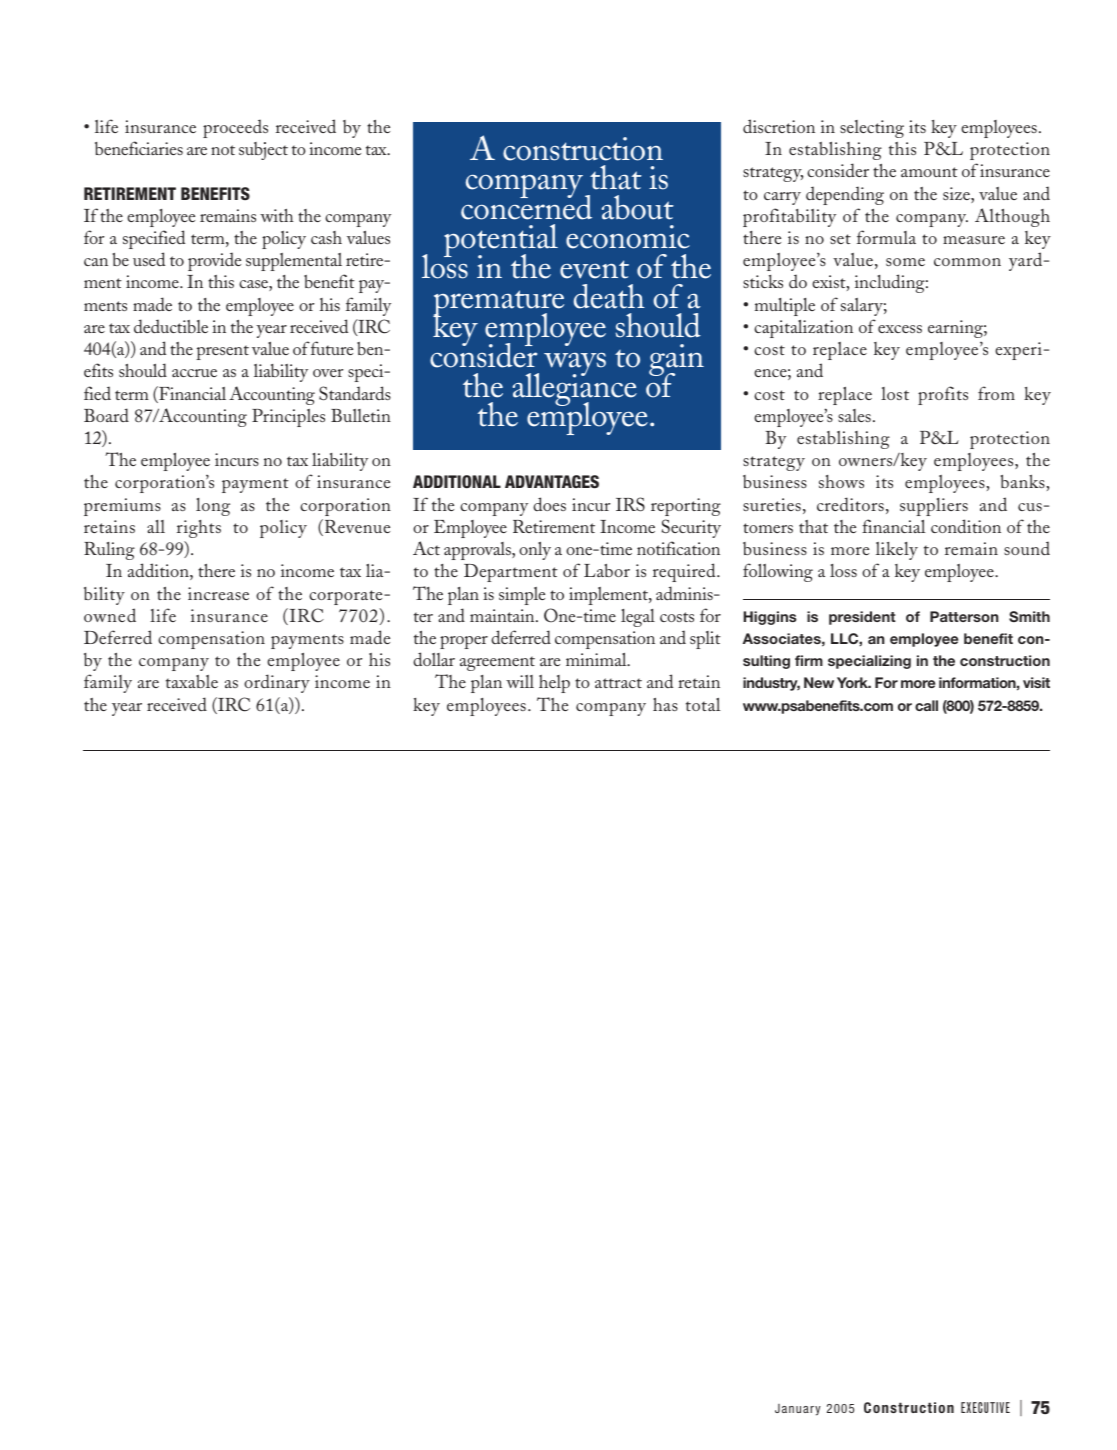  What do you see at coordinates (552, 482) in the screenshot?
I see `ADVANTAGES` at bounding box center [552, 482].
